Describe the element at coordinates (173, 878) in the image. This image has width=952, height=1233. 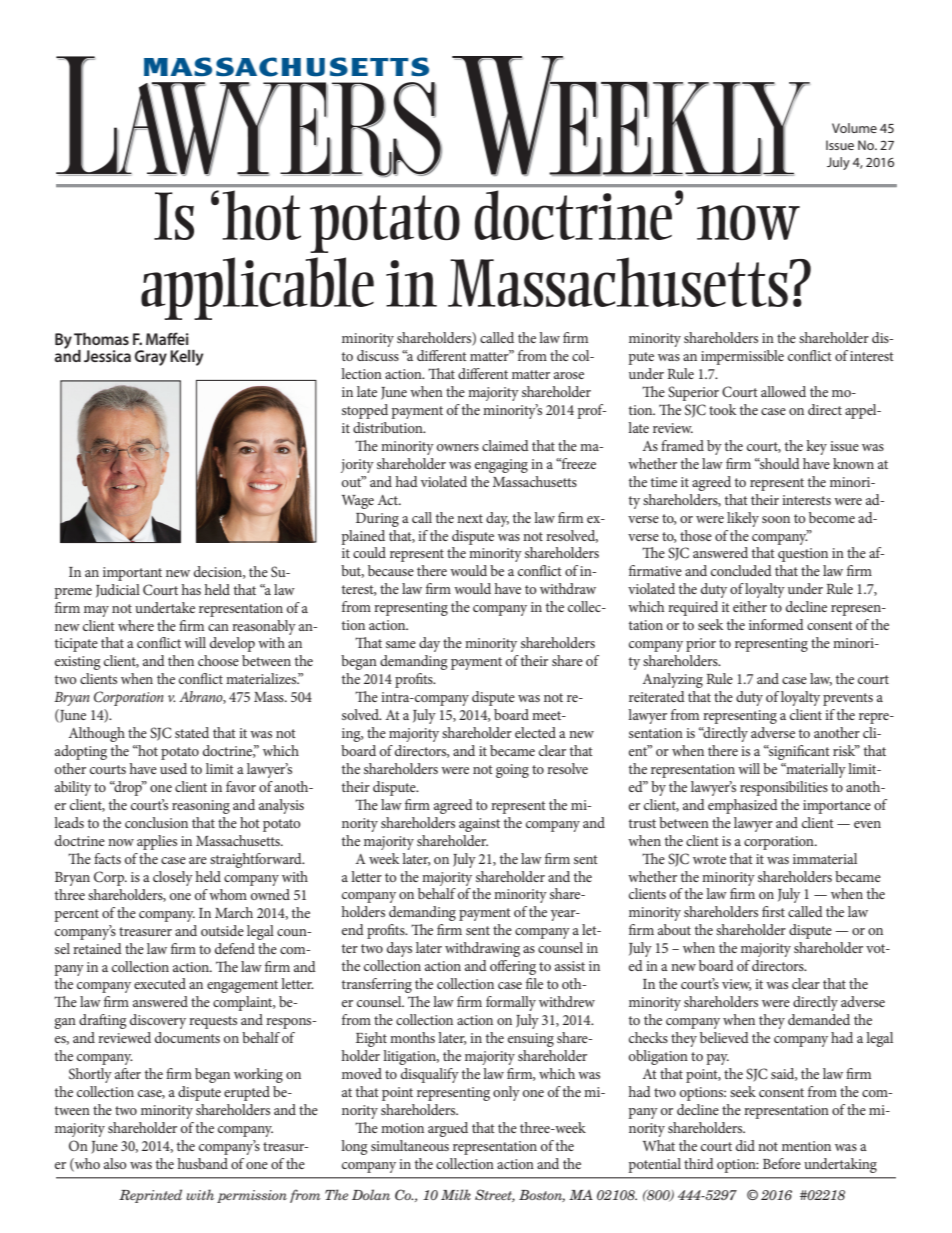
I see `closely` at that location.
